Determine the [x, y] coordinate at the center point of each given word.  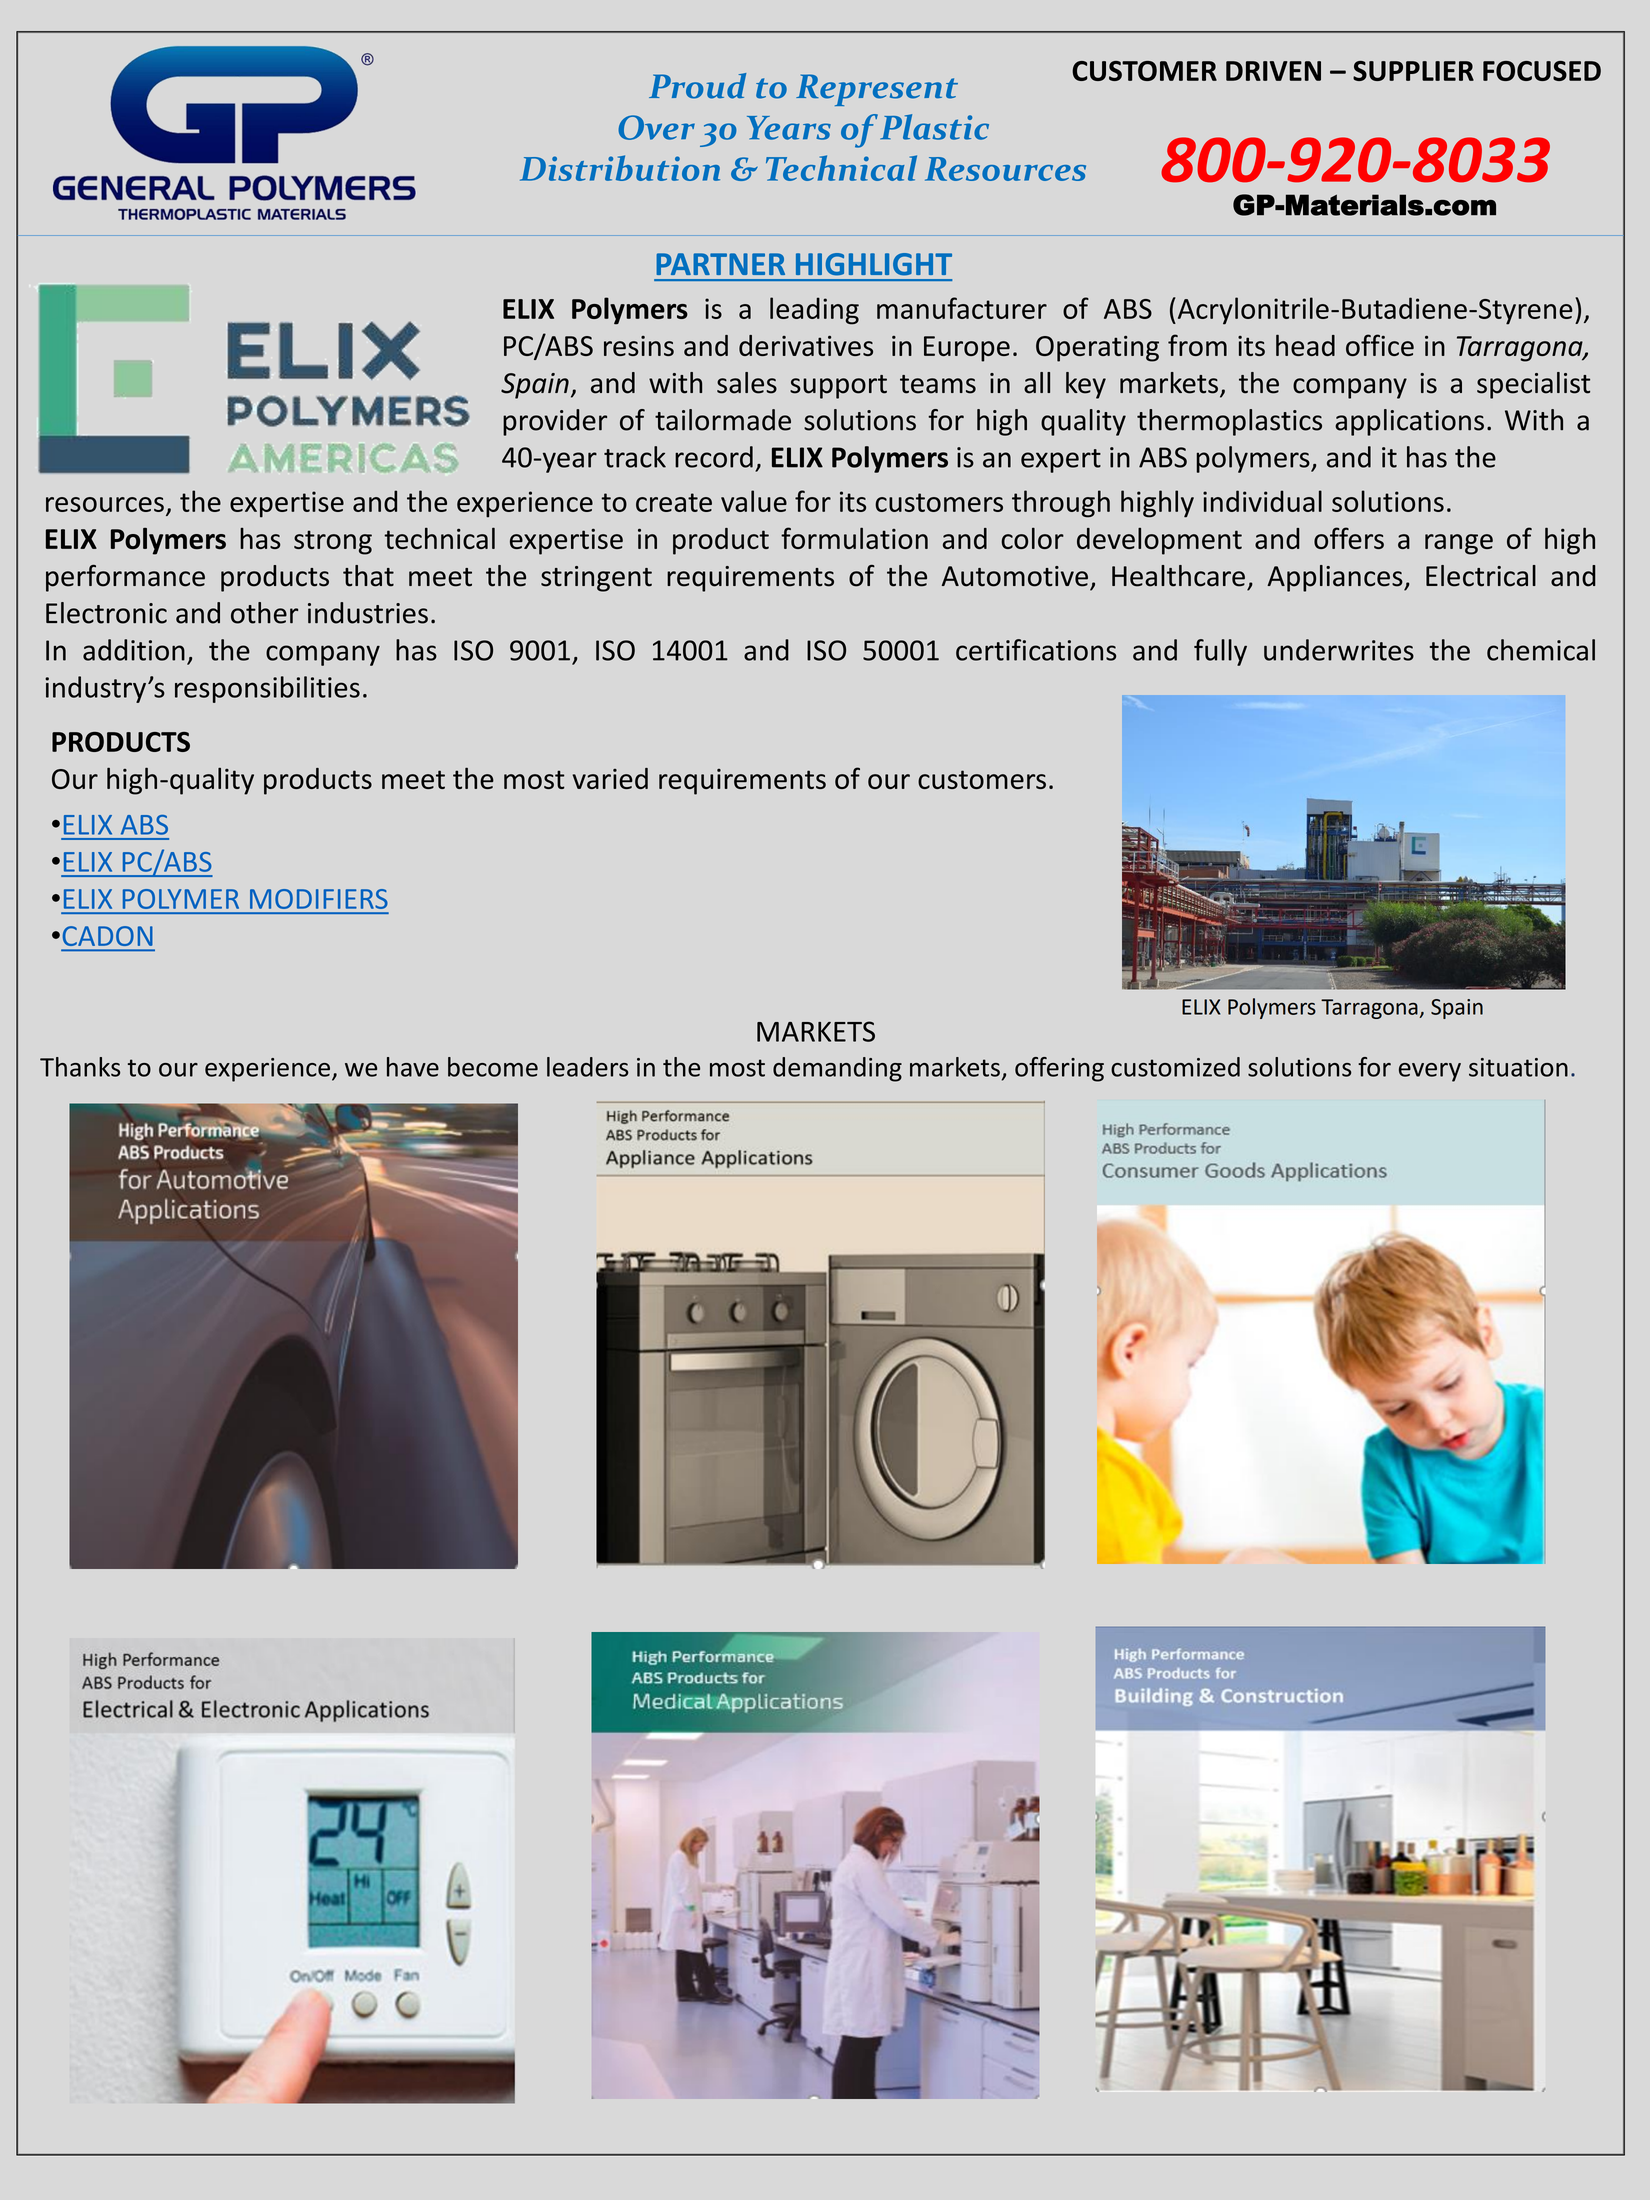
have [413, 1067]
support [838, 387]
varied [610, 778]
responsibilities [267, 689]
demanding [837, 1069]
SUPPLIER [1413, 71]
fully [1220, 652]
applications [1409, 422]
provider [555, 422]
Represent [877, 90]
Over [656, 127]
